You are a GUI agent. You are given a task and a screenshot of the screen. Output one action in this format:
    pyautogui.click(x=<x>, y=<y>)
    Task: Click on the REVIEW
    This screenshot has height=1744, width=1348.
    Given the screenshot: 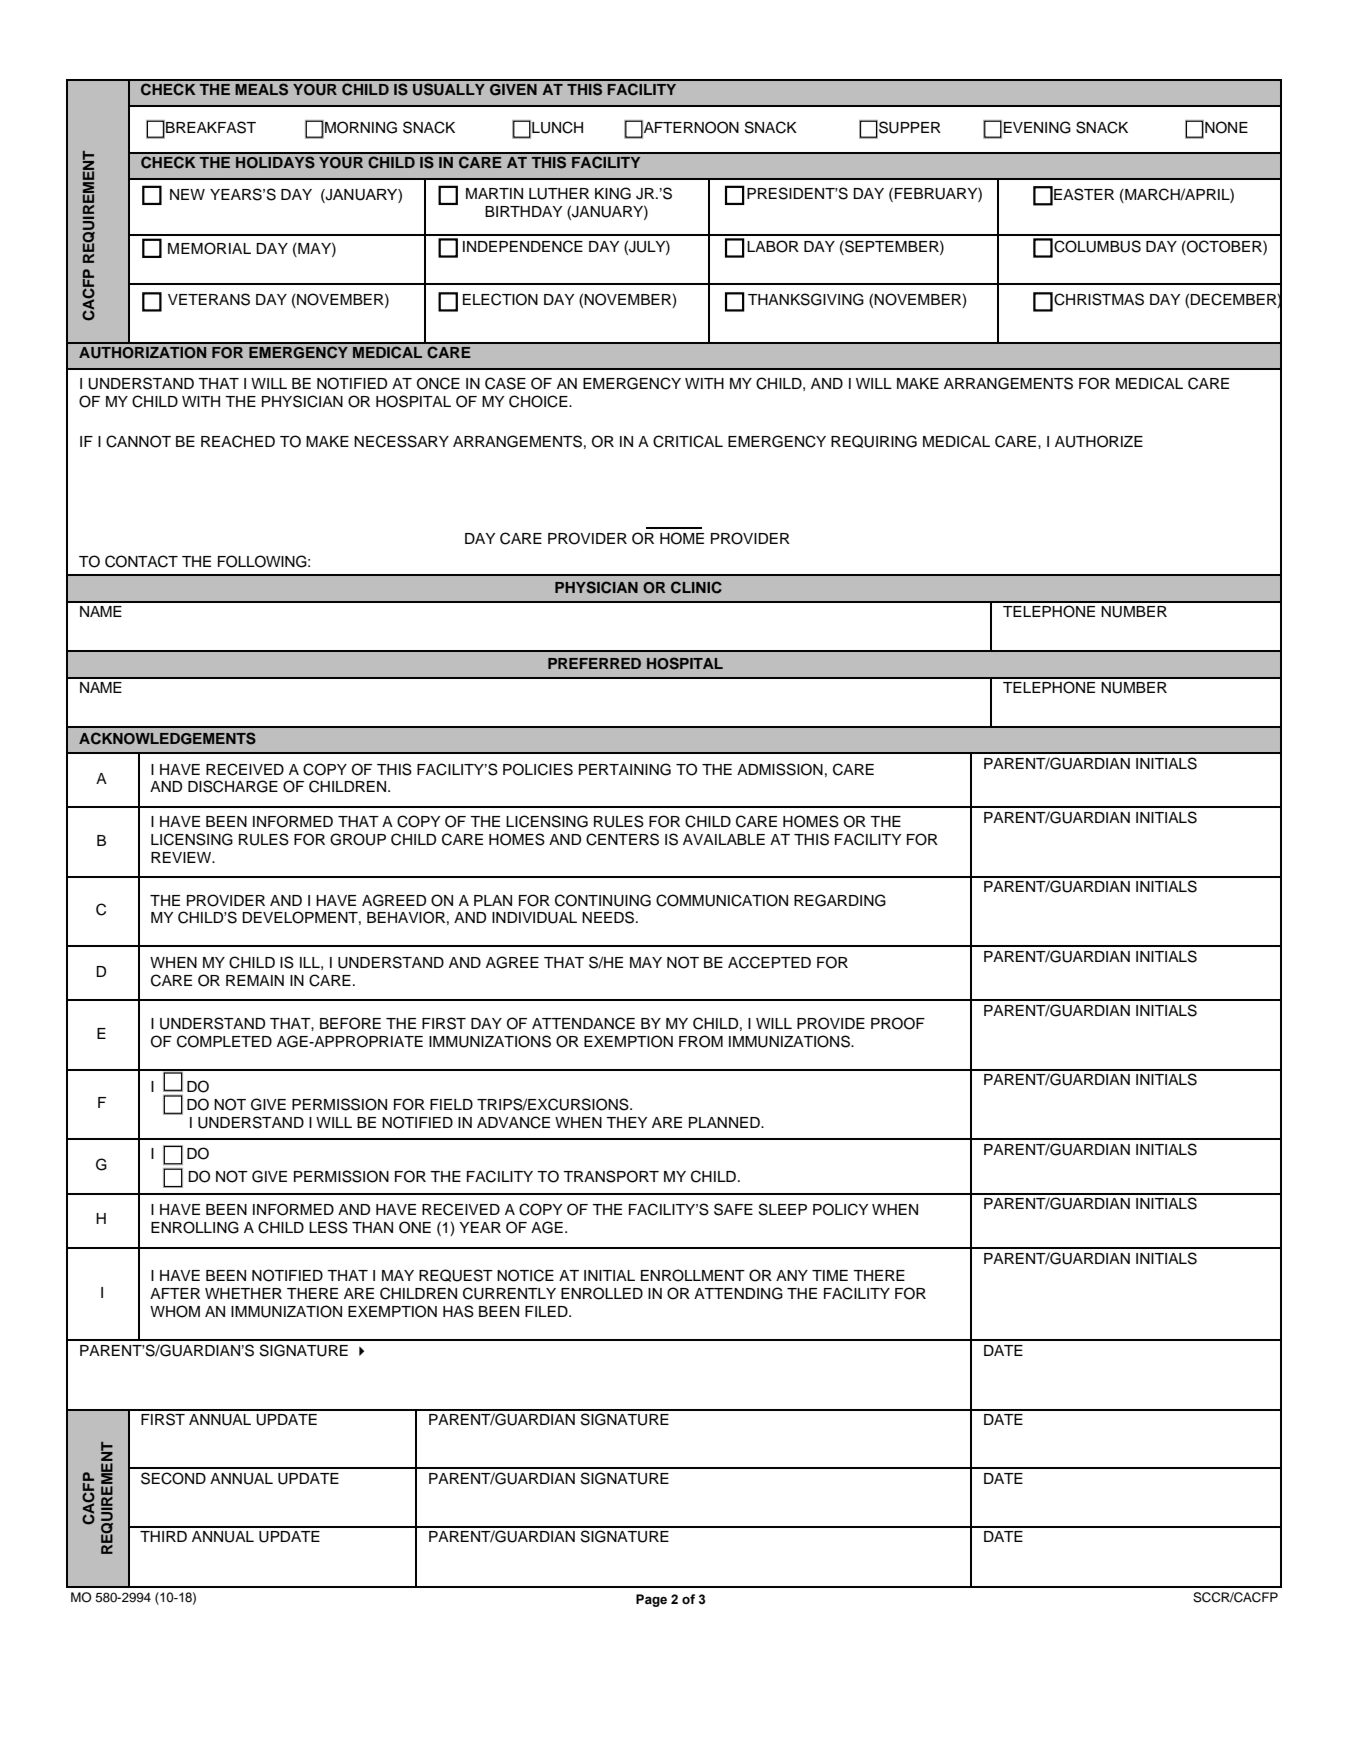 What is the action you would take?
    pyautogui.click(x=182, y=857)
